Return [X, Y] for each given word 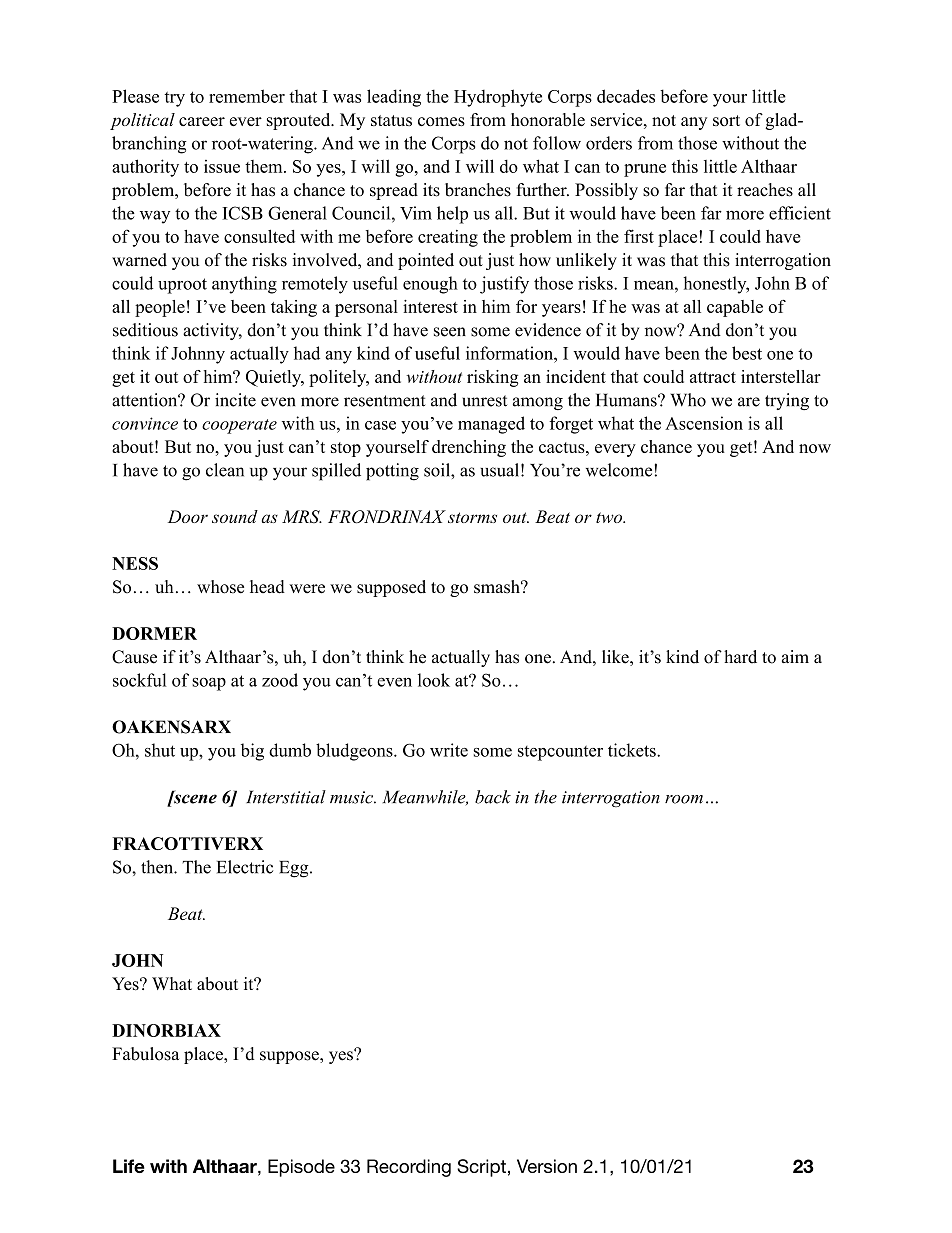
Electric [245, 867]
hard [740, 657]
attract [713, 377]
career [202, 121]
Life [129, 1166]
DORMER [154, 633]
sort [726, 120]
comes [441, 121]
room [684, 799]
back [493, 797]
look [434, 680]
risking [492, 378]
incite [235, 400]
